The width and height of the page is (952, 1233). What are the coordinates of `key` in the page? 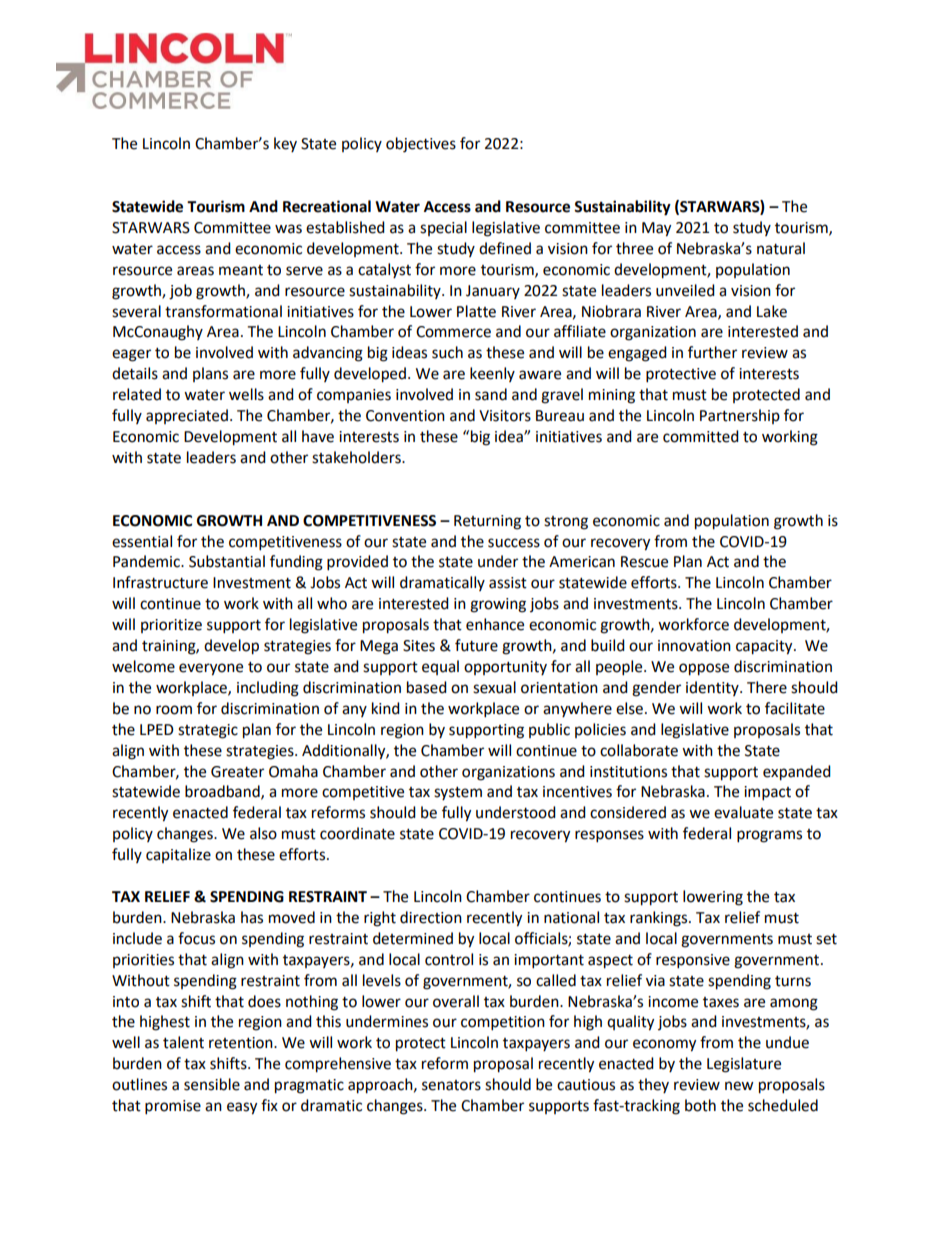 It's located at (285, 144).
